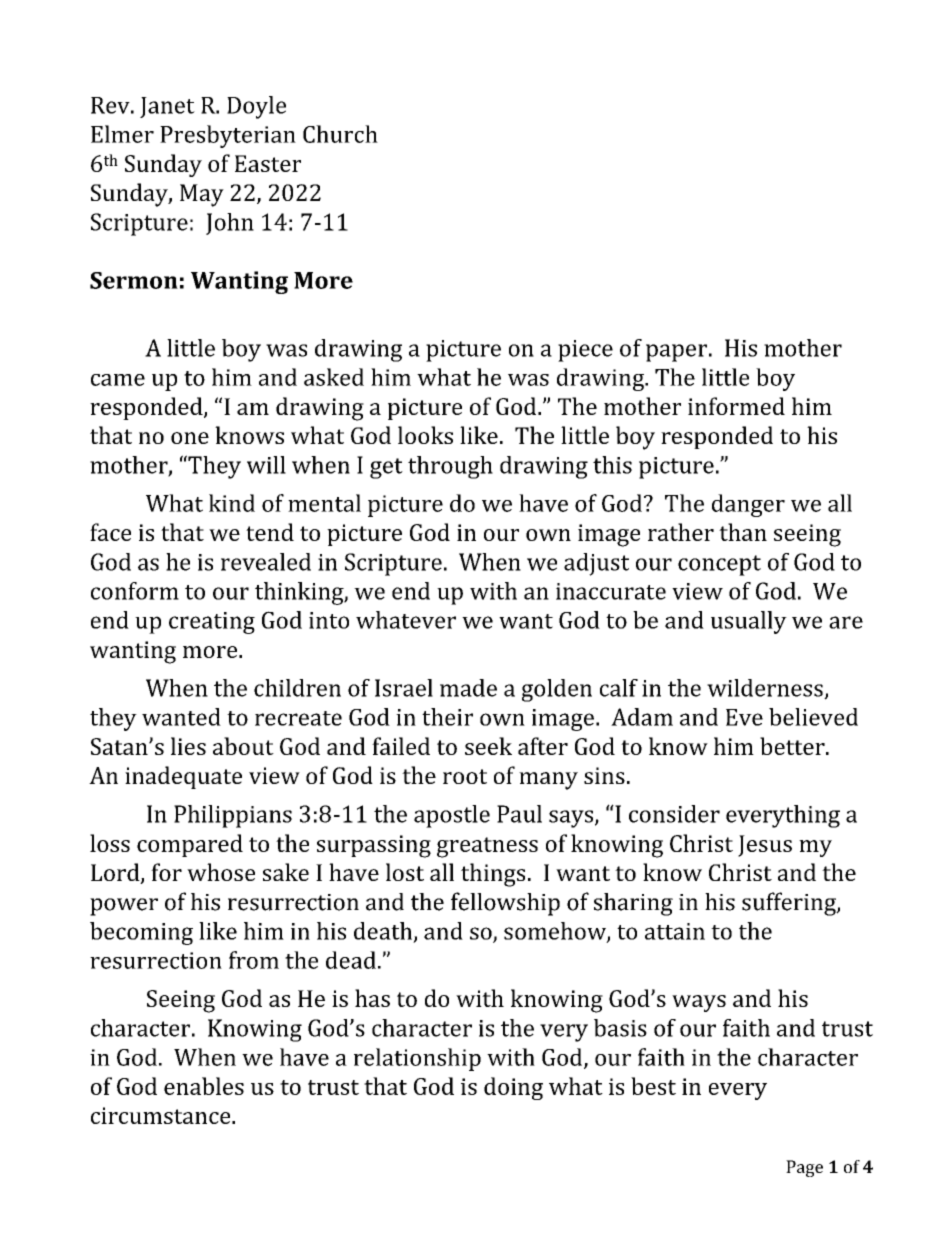  I want to click on creating, so click(212, 623).
